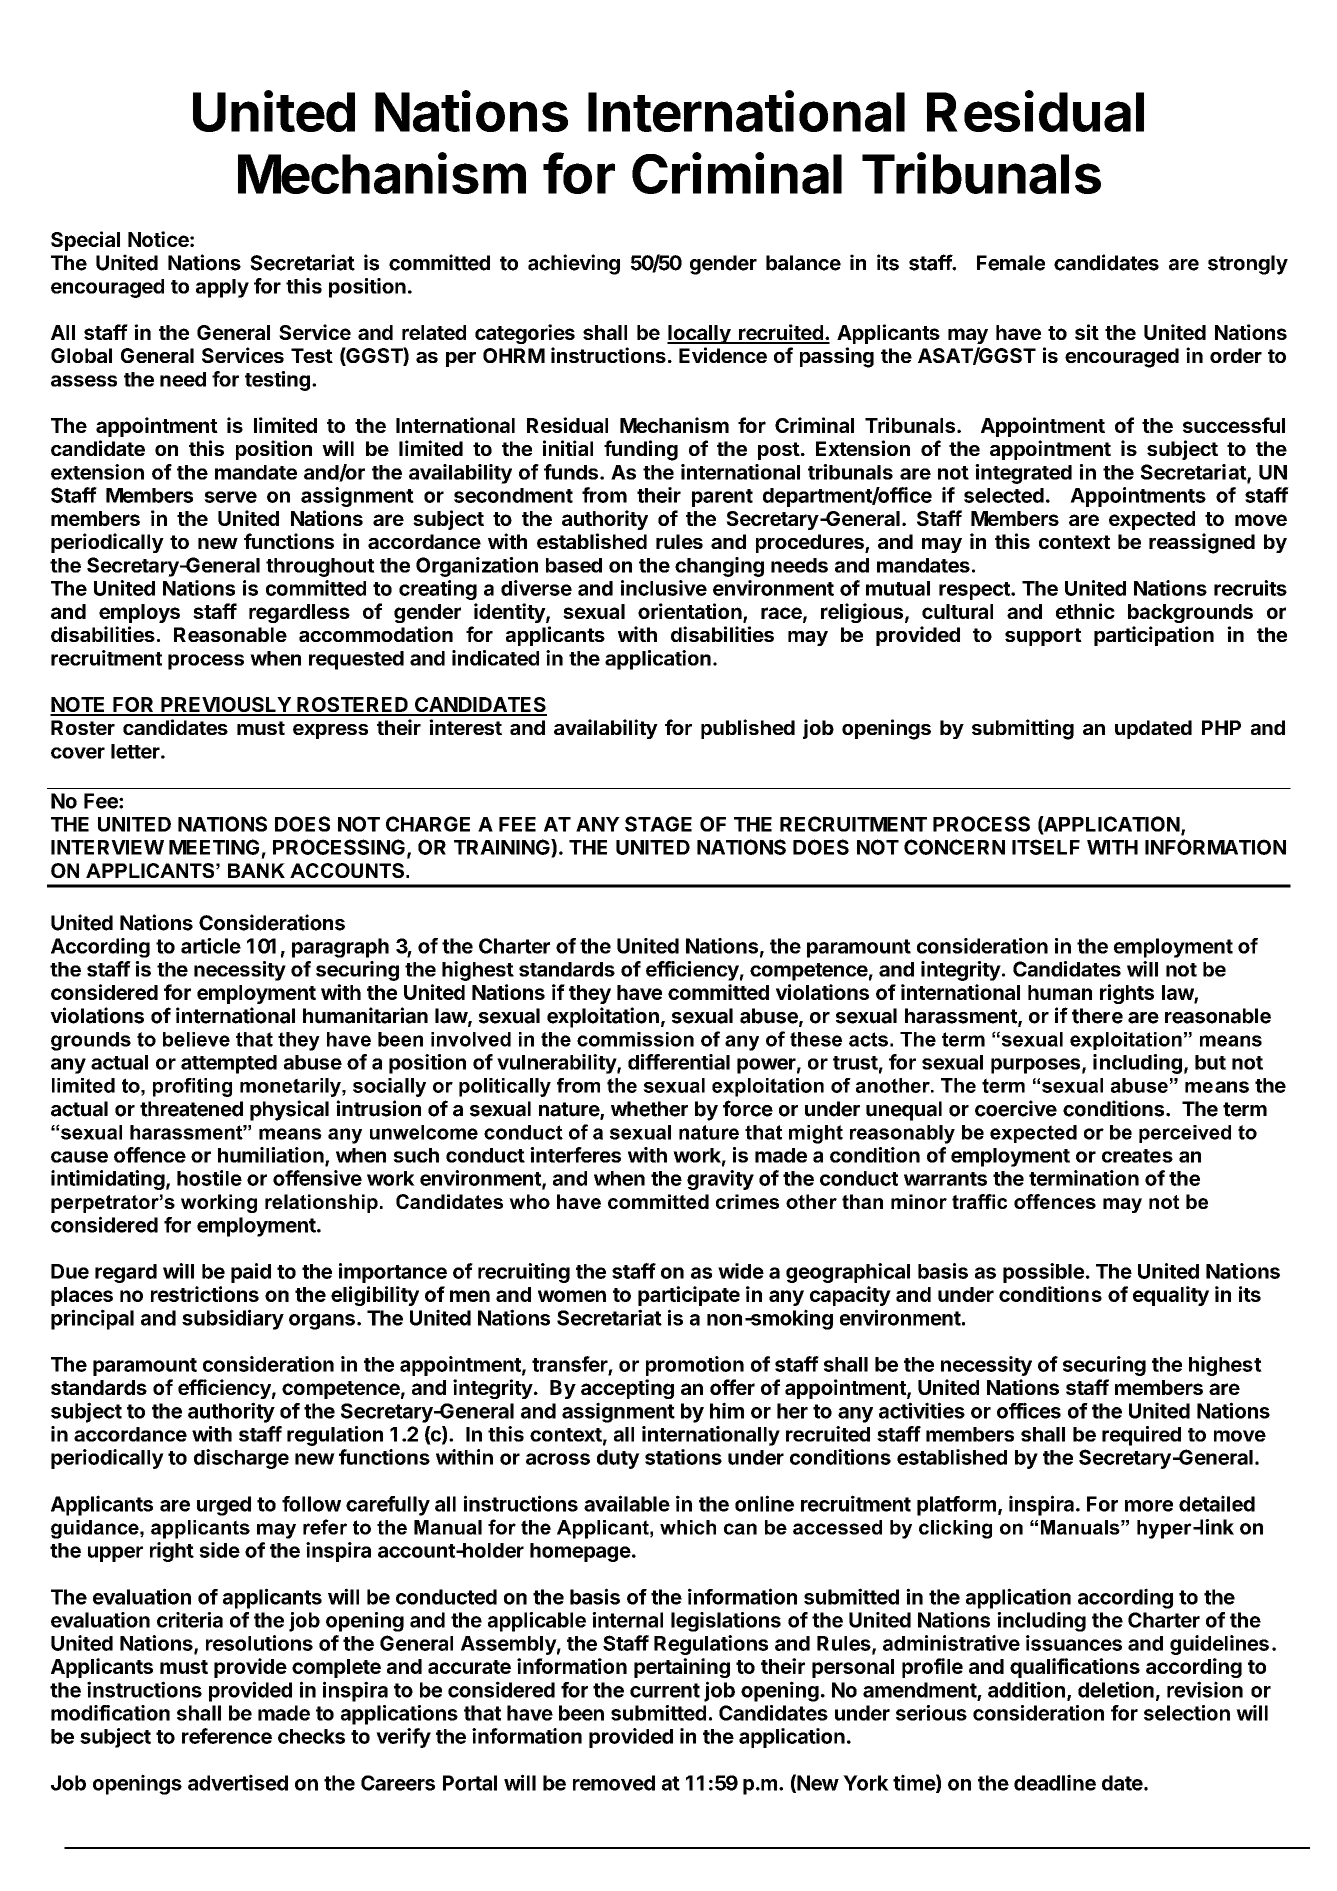 The height and width of the screenshot is (1891, 1337). Describe the element at coordinates (1043, 1273) in the screenshot. I see `possible` at that location.
